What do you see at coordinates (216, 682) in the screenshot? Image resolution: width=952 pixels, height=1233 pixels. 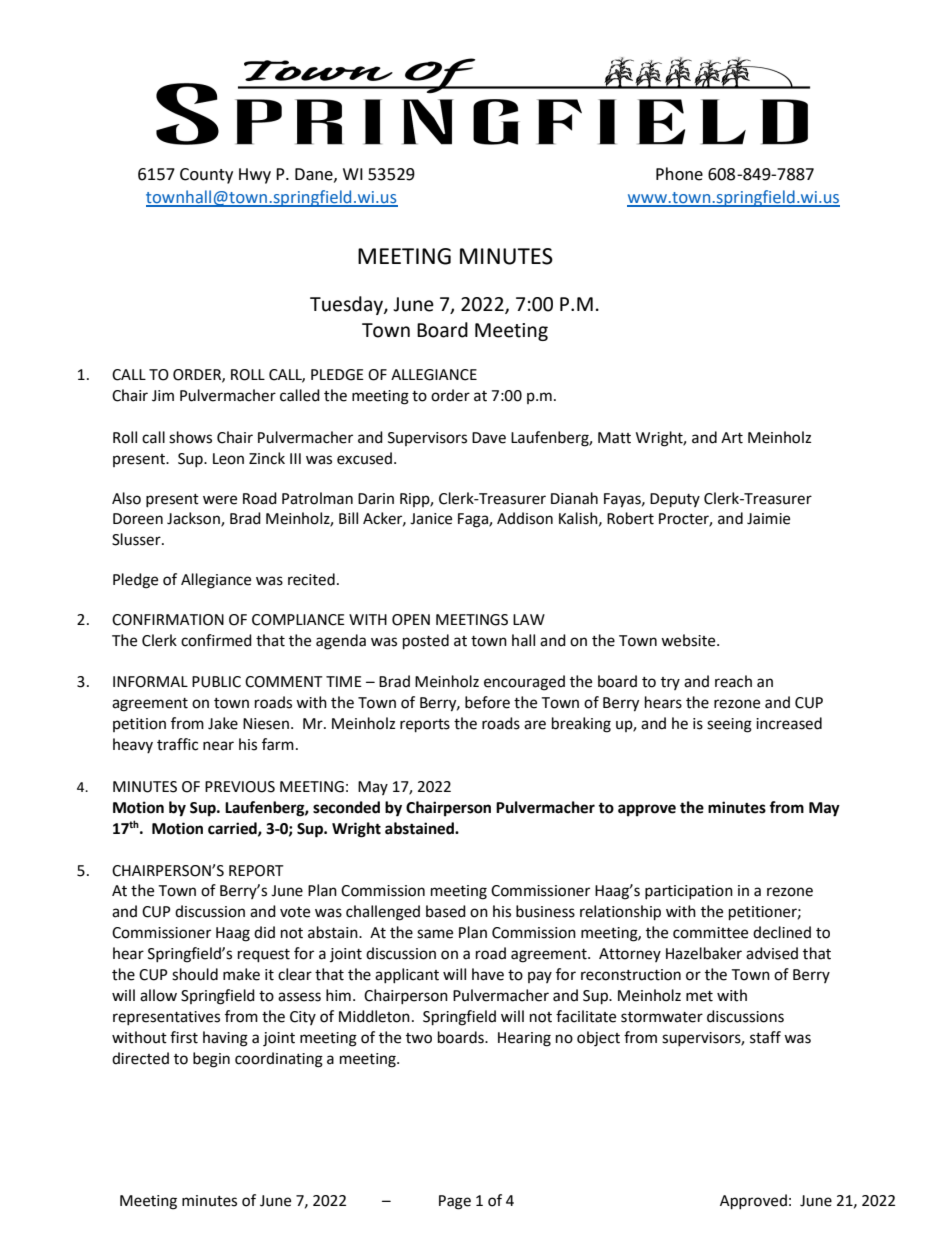 I see `PUBLIC` at bounding box center [216, 682].
